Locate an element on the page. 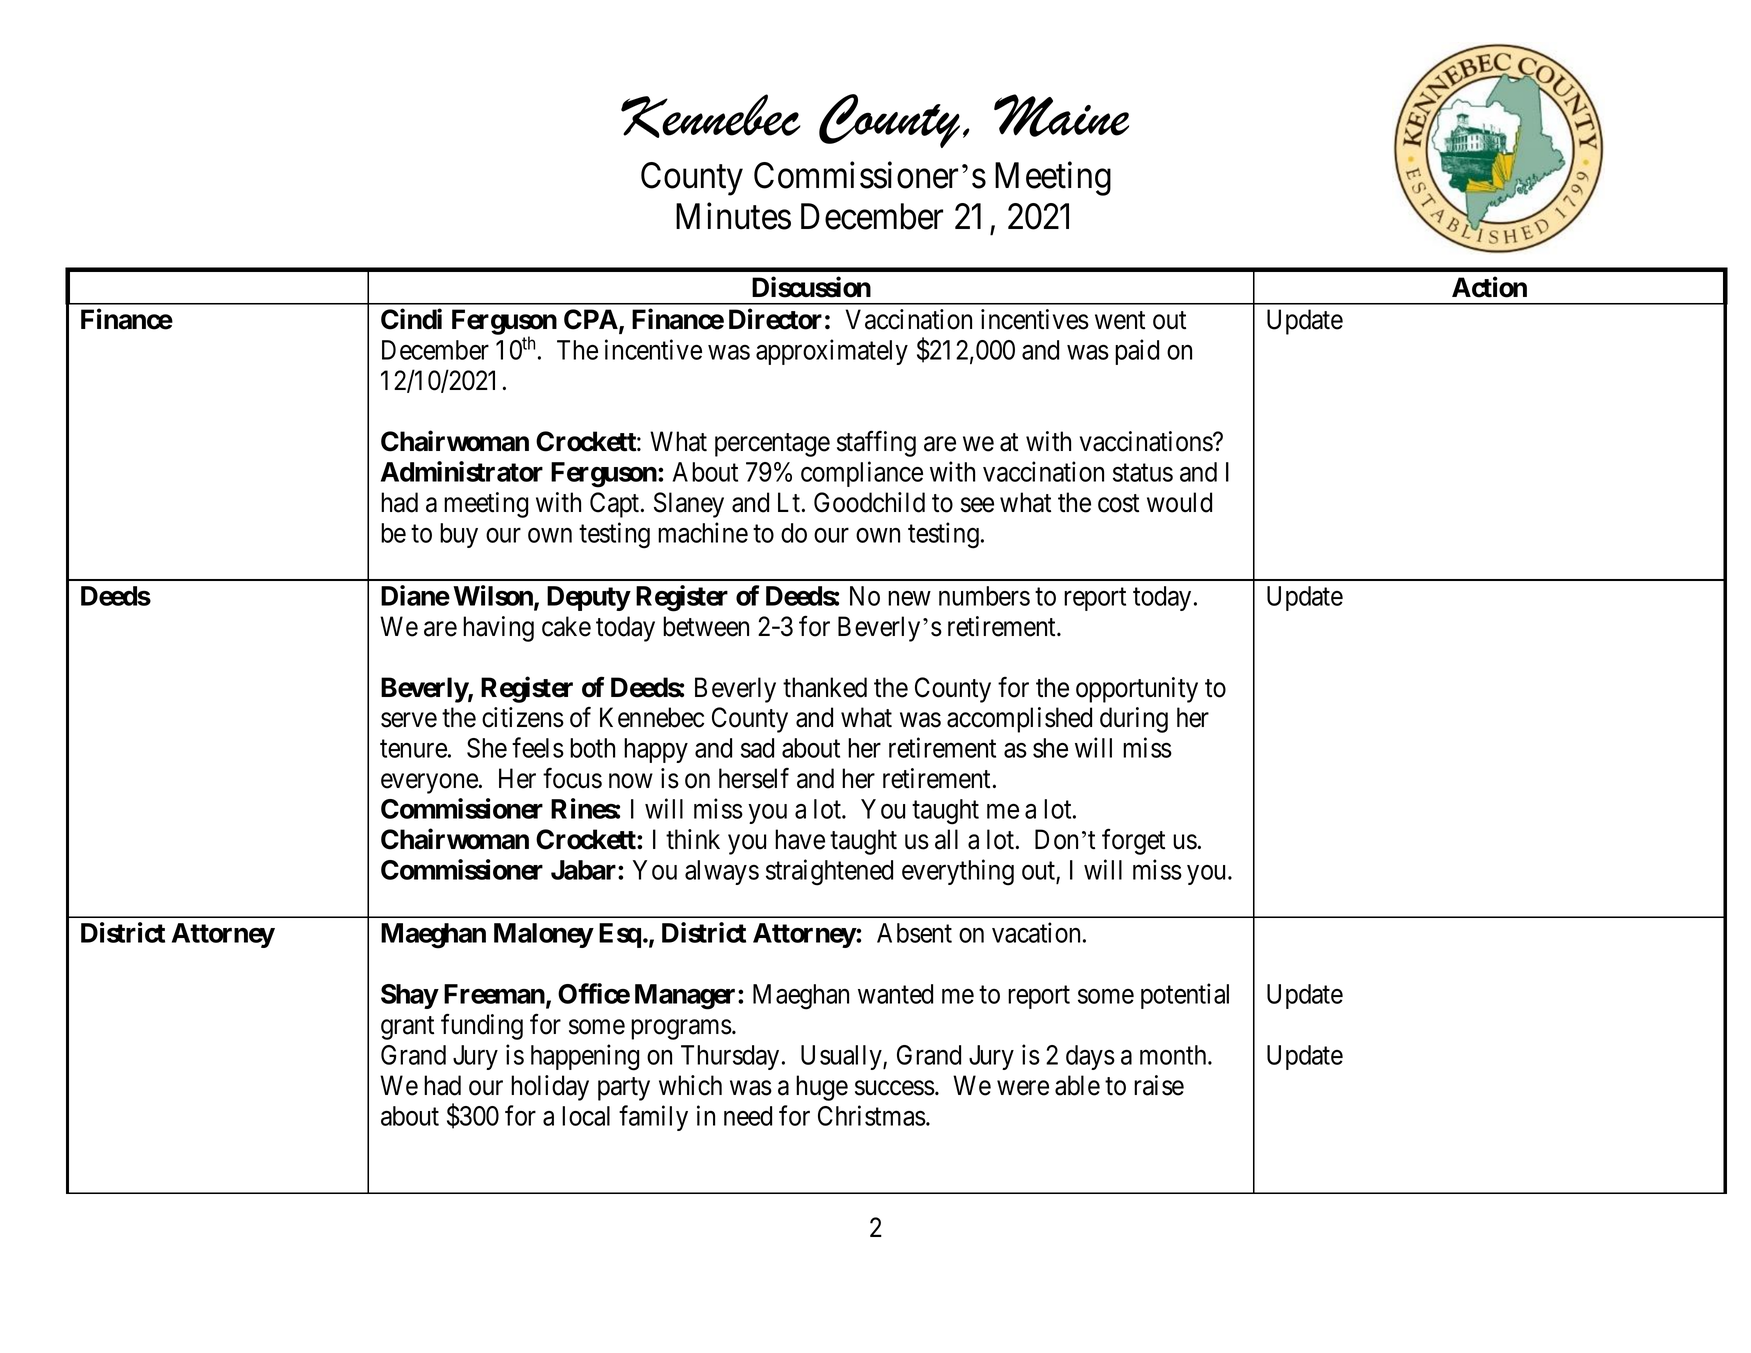  new is located at coordinates (909, 598).
